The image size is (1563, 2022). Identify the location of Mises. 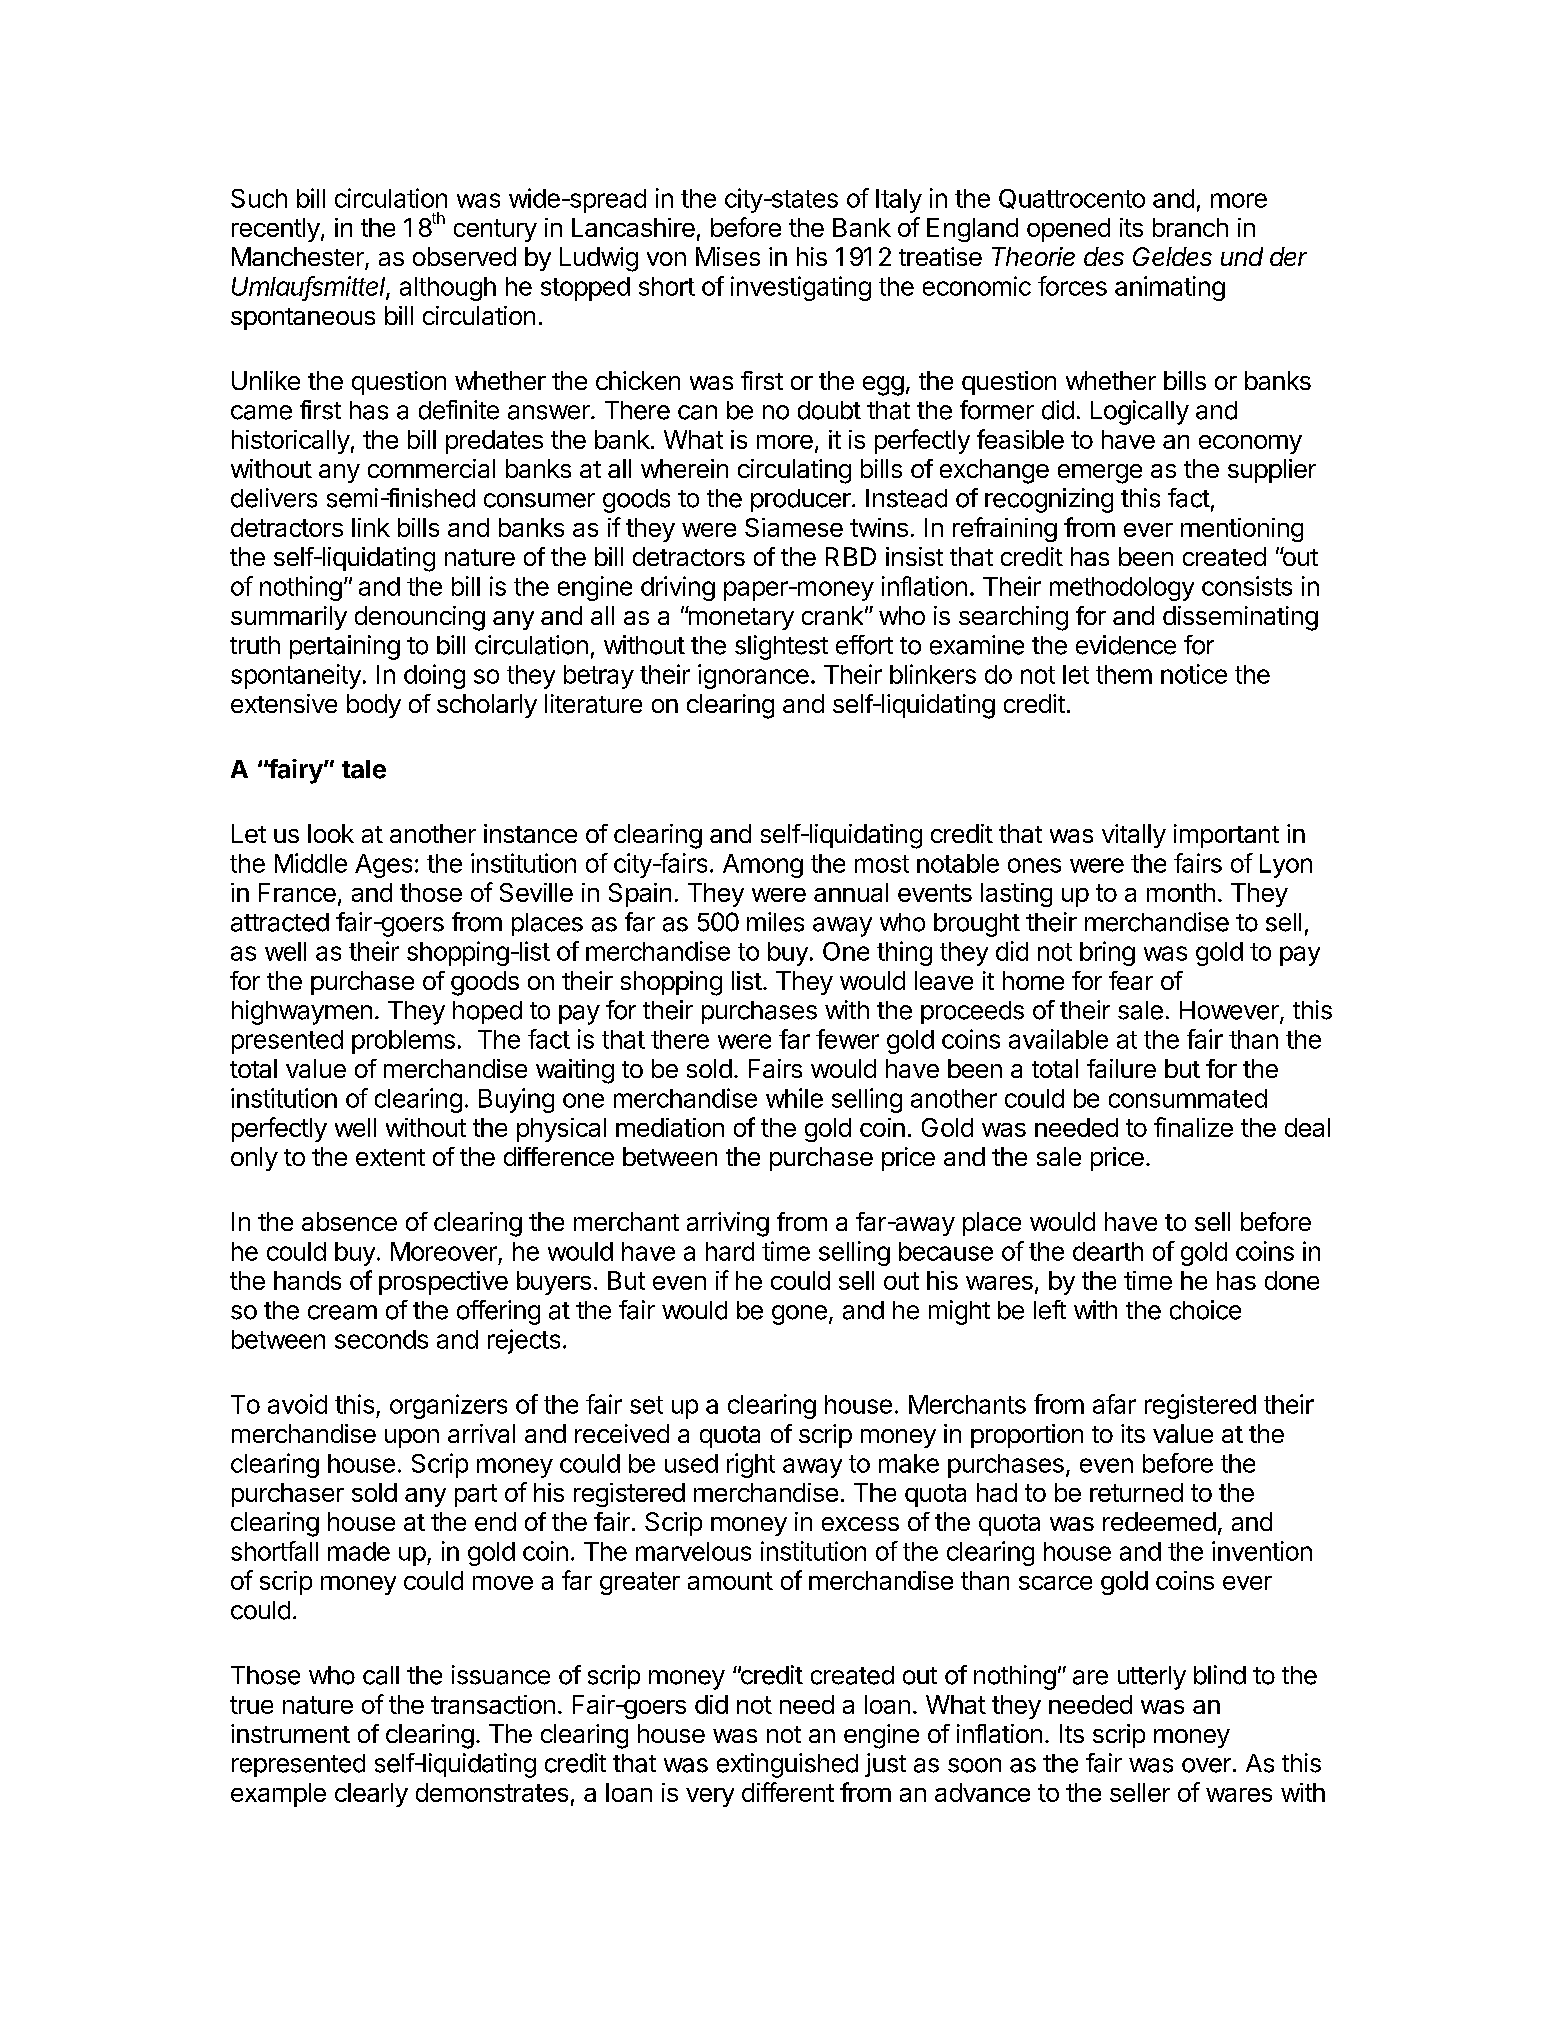
(728, 256).
